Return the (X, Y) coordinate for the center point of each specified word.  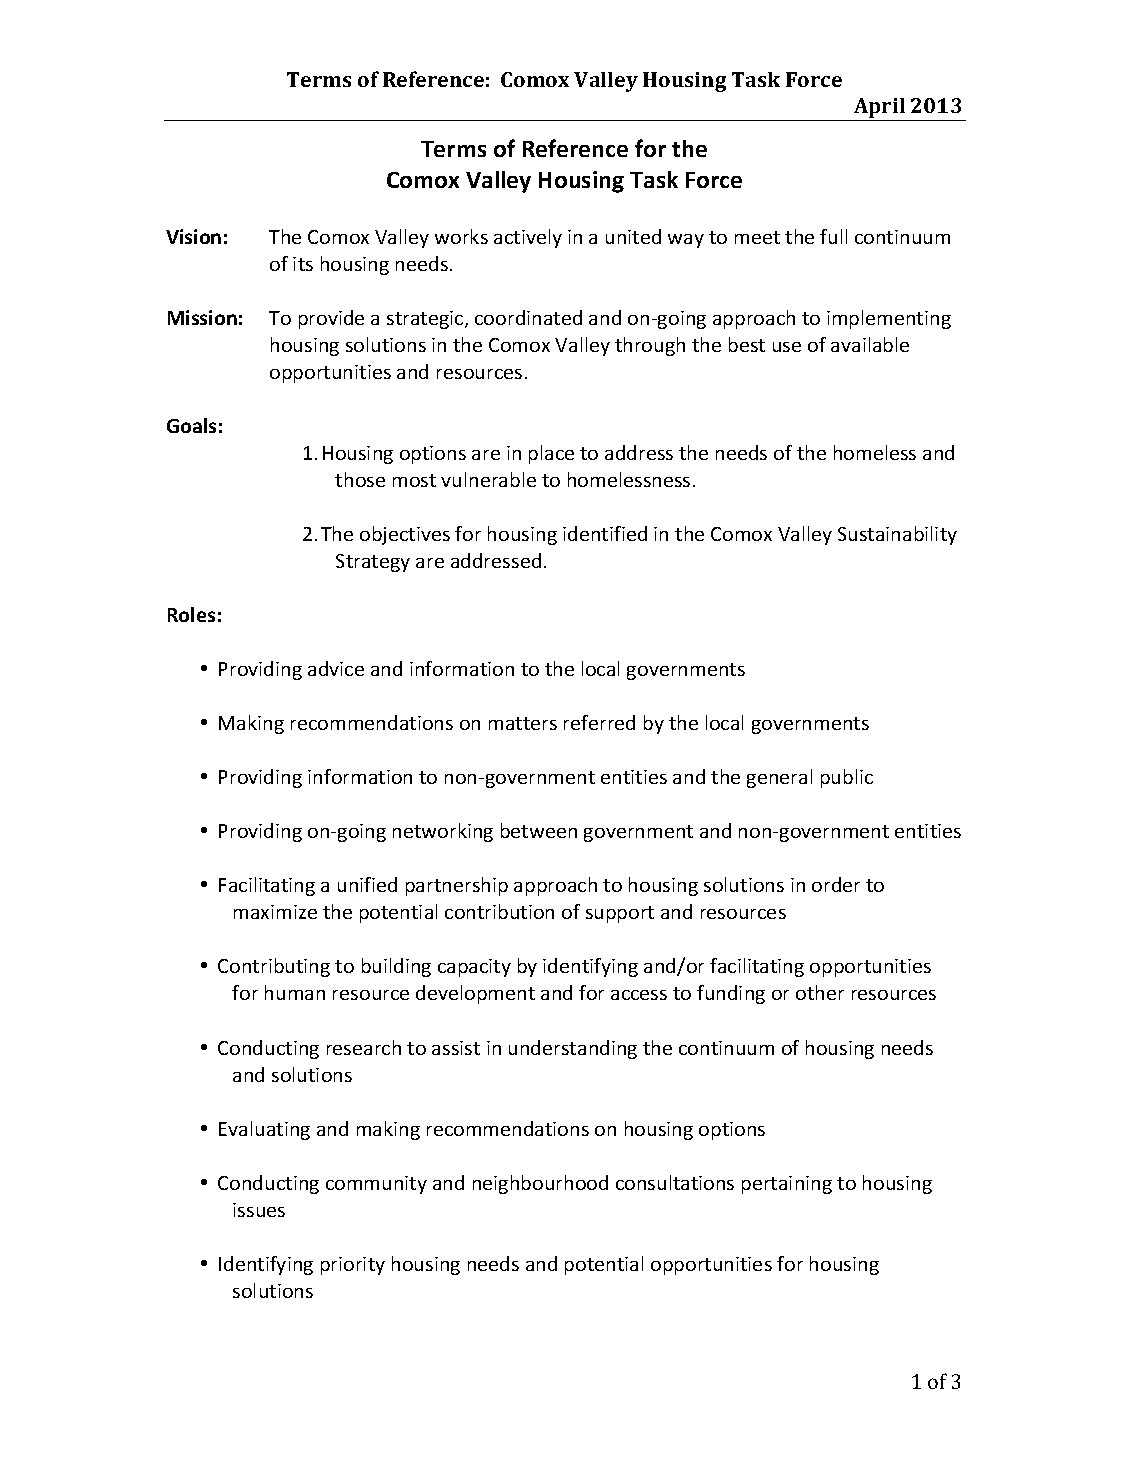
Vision (193, 236)
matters (523, 723)
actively (528, 238)
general (779, 778)
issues (259, 1210)
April (880, 109)
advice (336, 668)
